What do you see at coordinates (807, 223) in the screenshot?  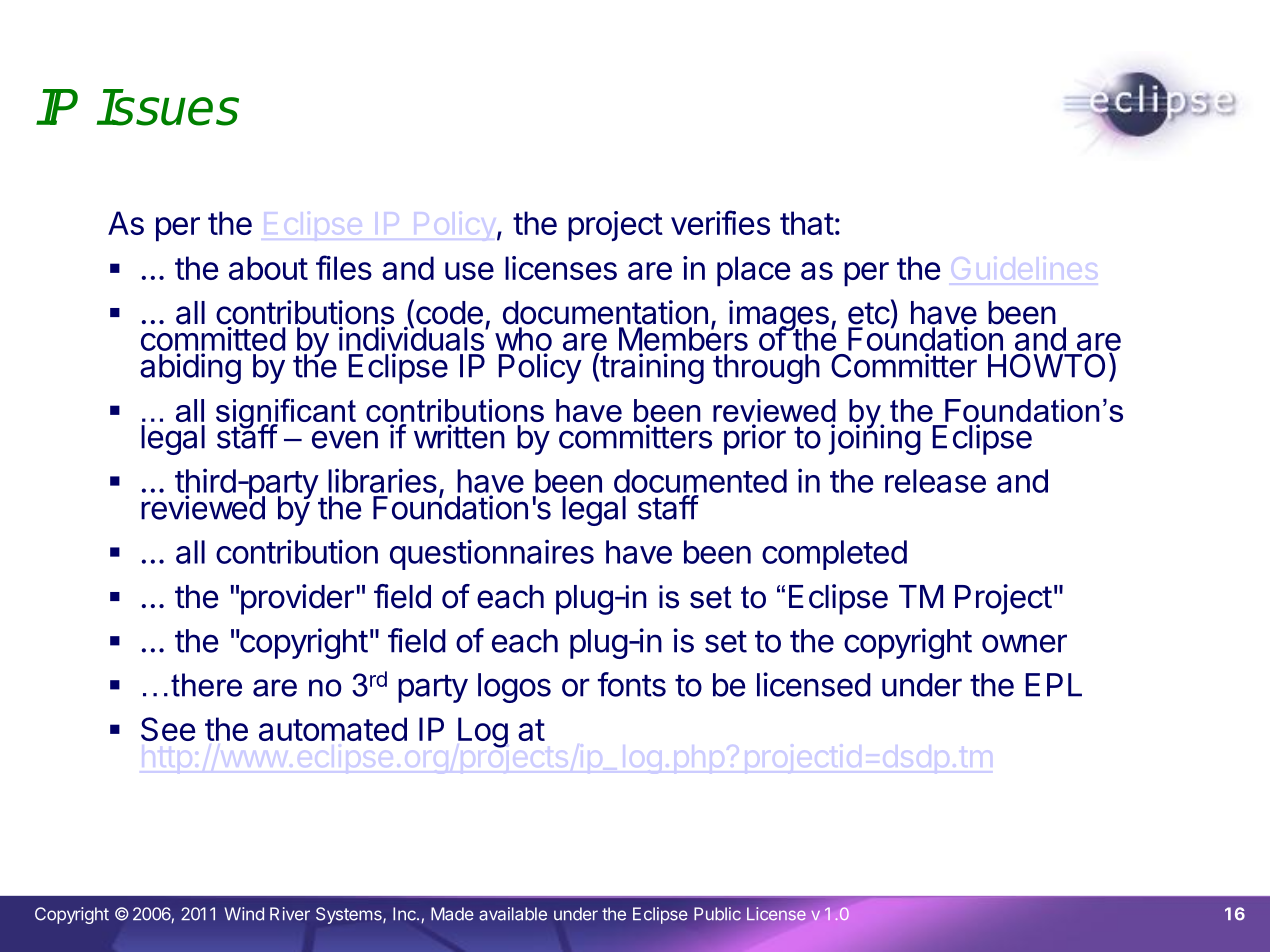 I see `that` at bounding box center [807, 223].
